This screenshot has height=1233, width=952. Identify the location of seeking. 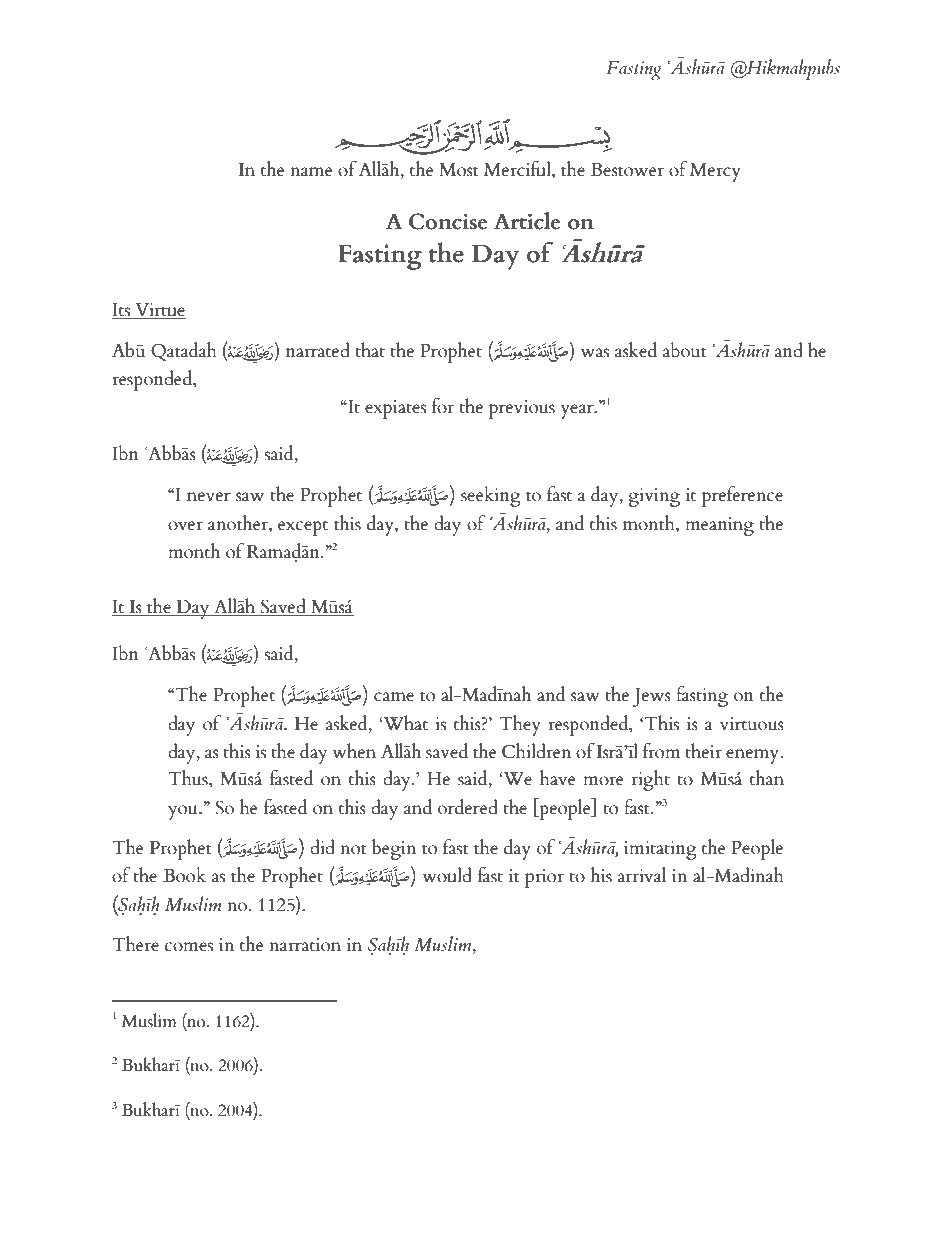
(491, 496).
